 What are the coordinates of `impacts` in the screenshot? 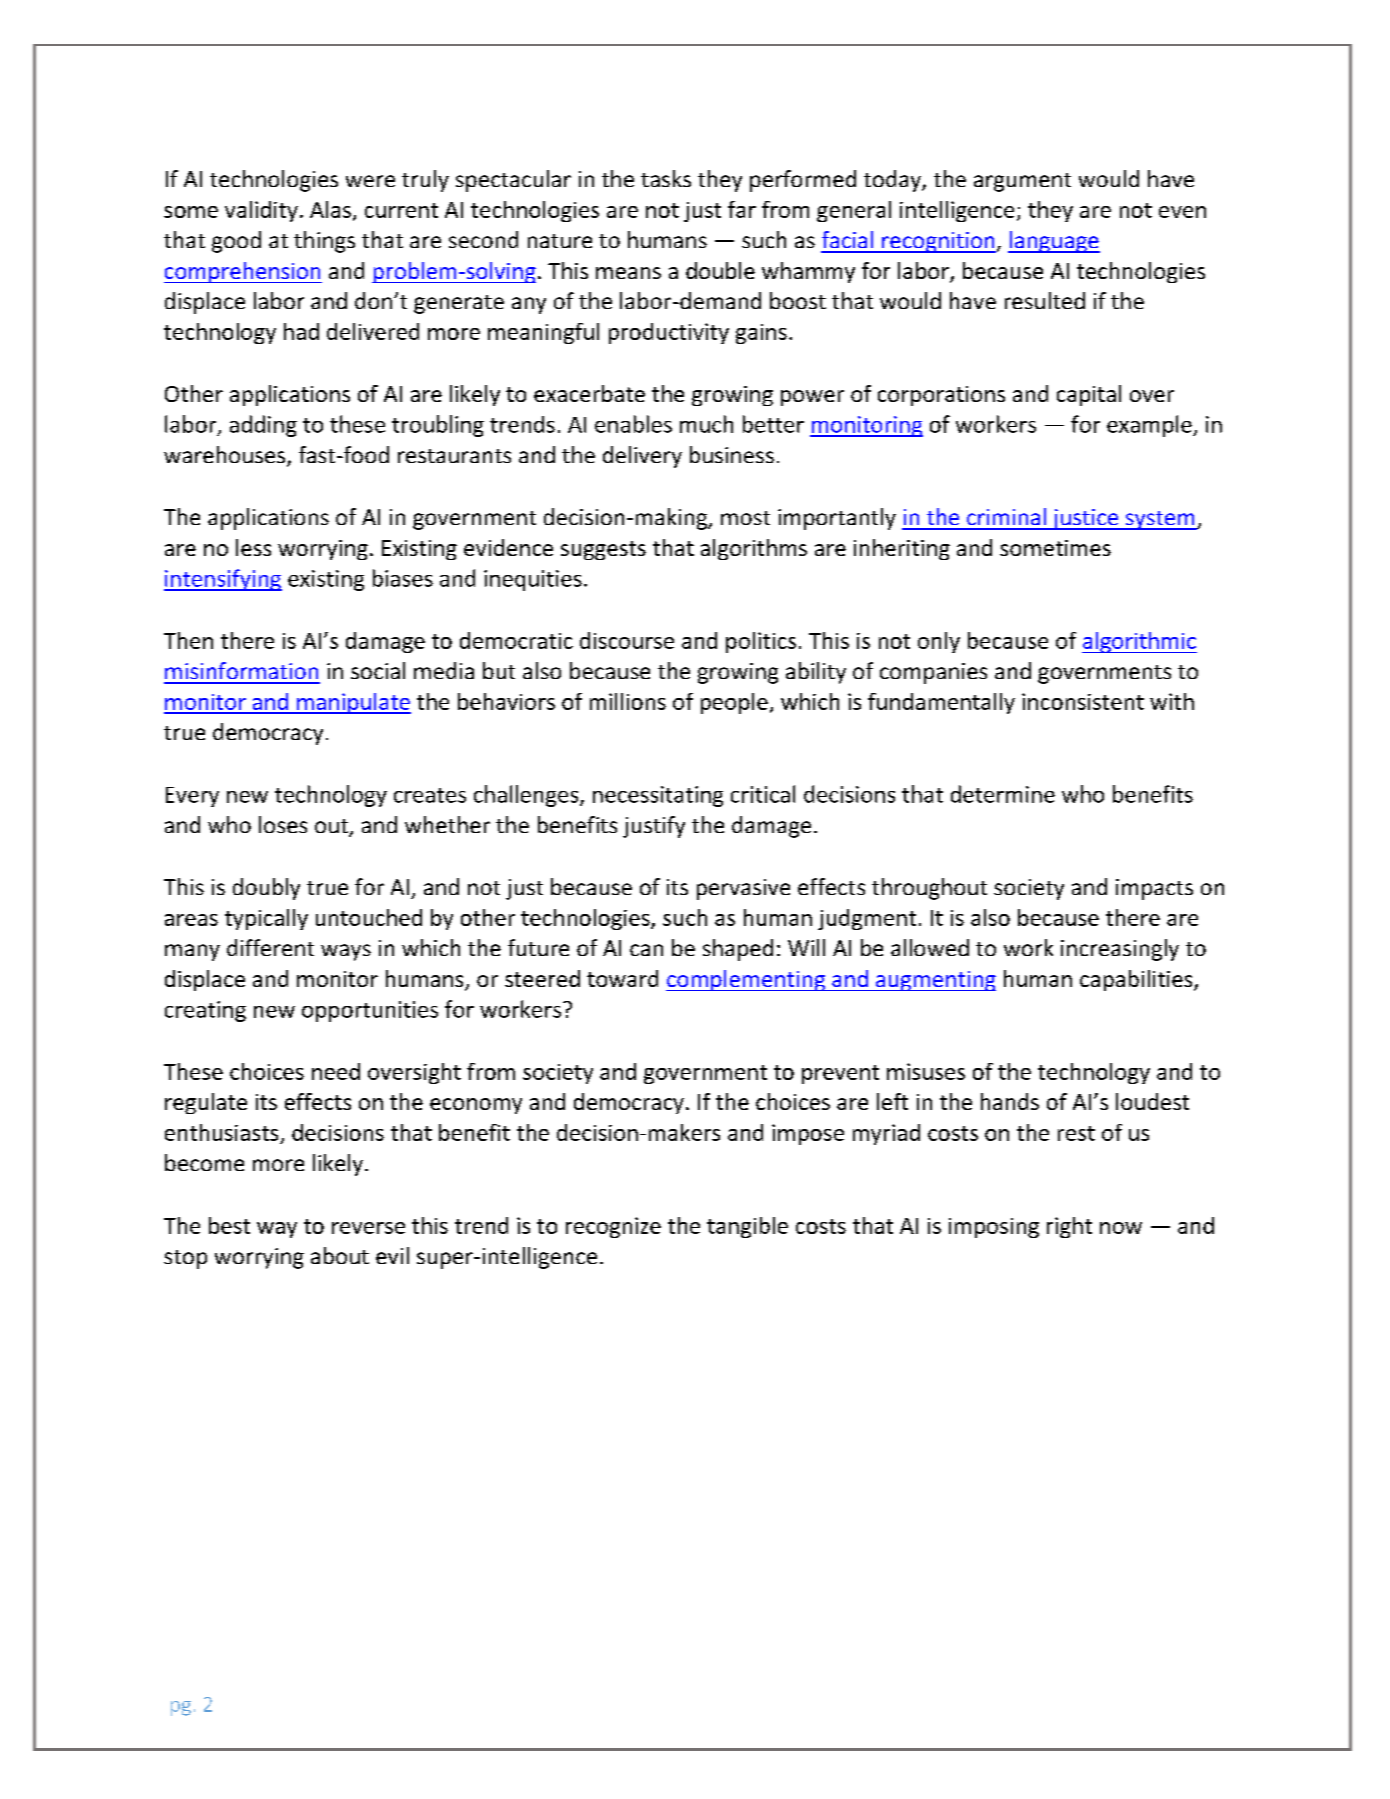 It's located at (1154, 889).
